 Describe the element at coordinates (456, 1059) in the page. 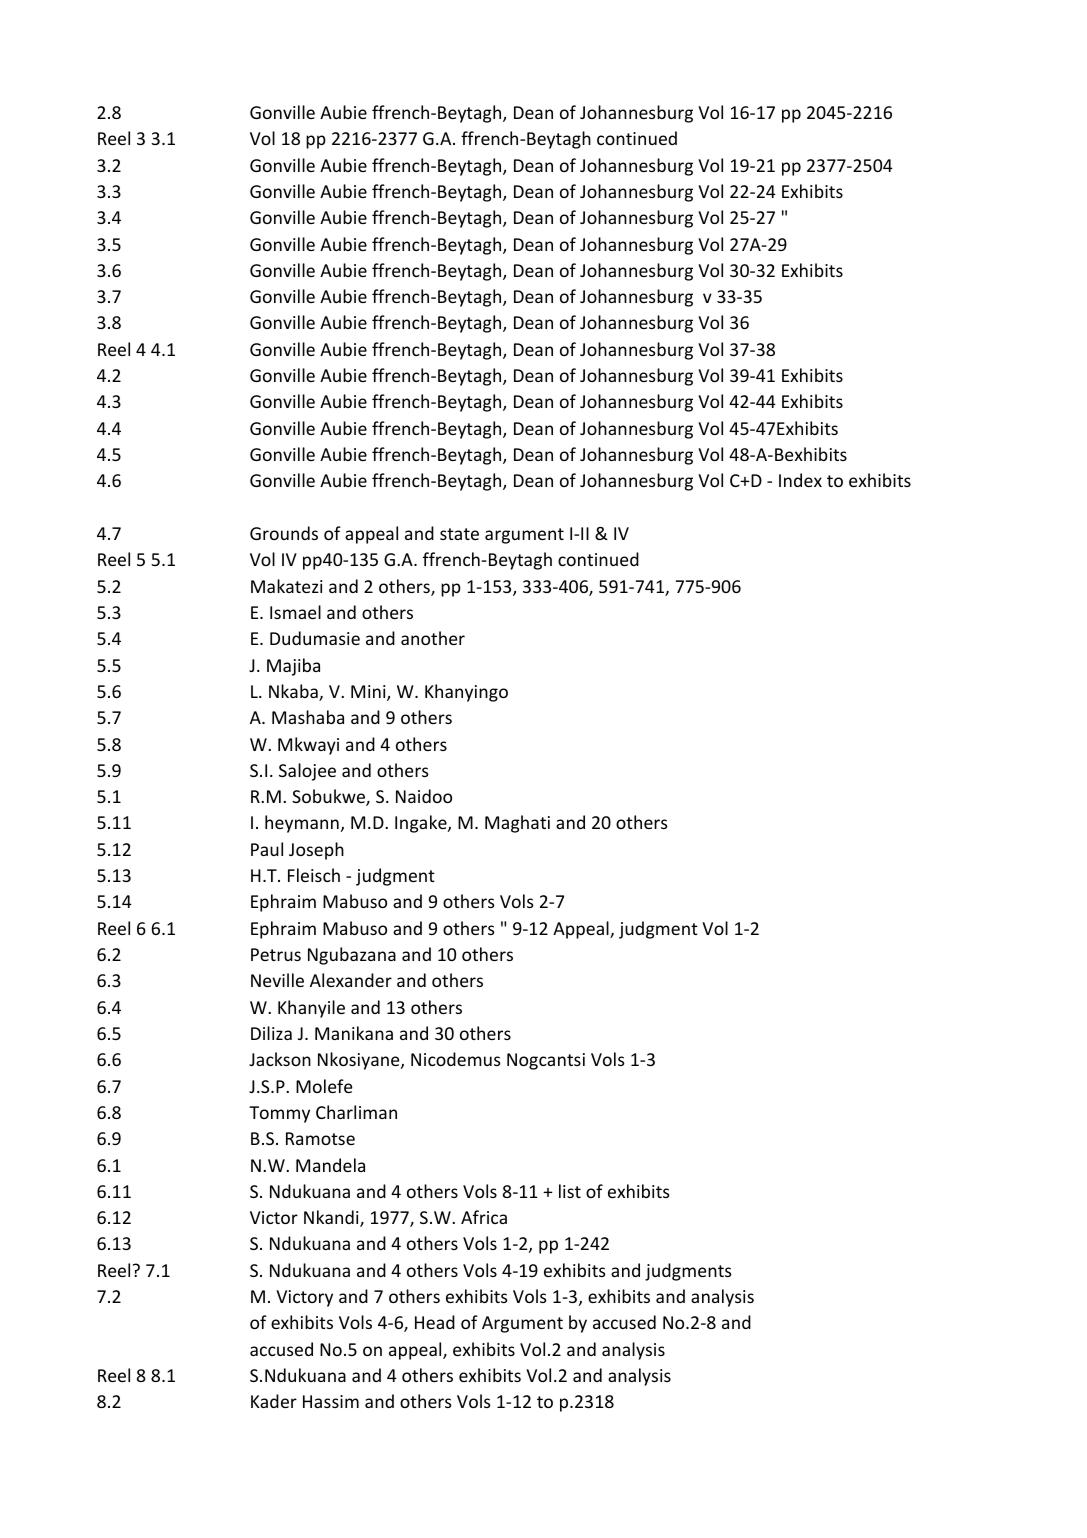

I see `Nicodemus` at that location.
